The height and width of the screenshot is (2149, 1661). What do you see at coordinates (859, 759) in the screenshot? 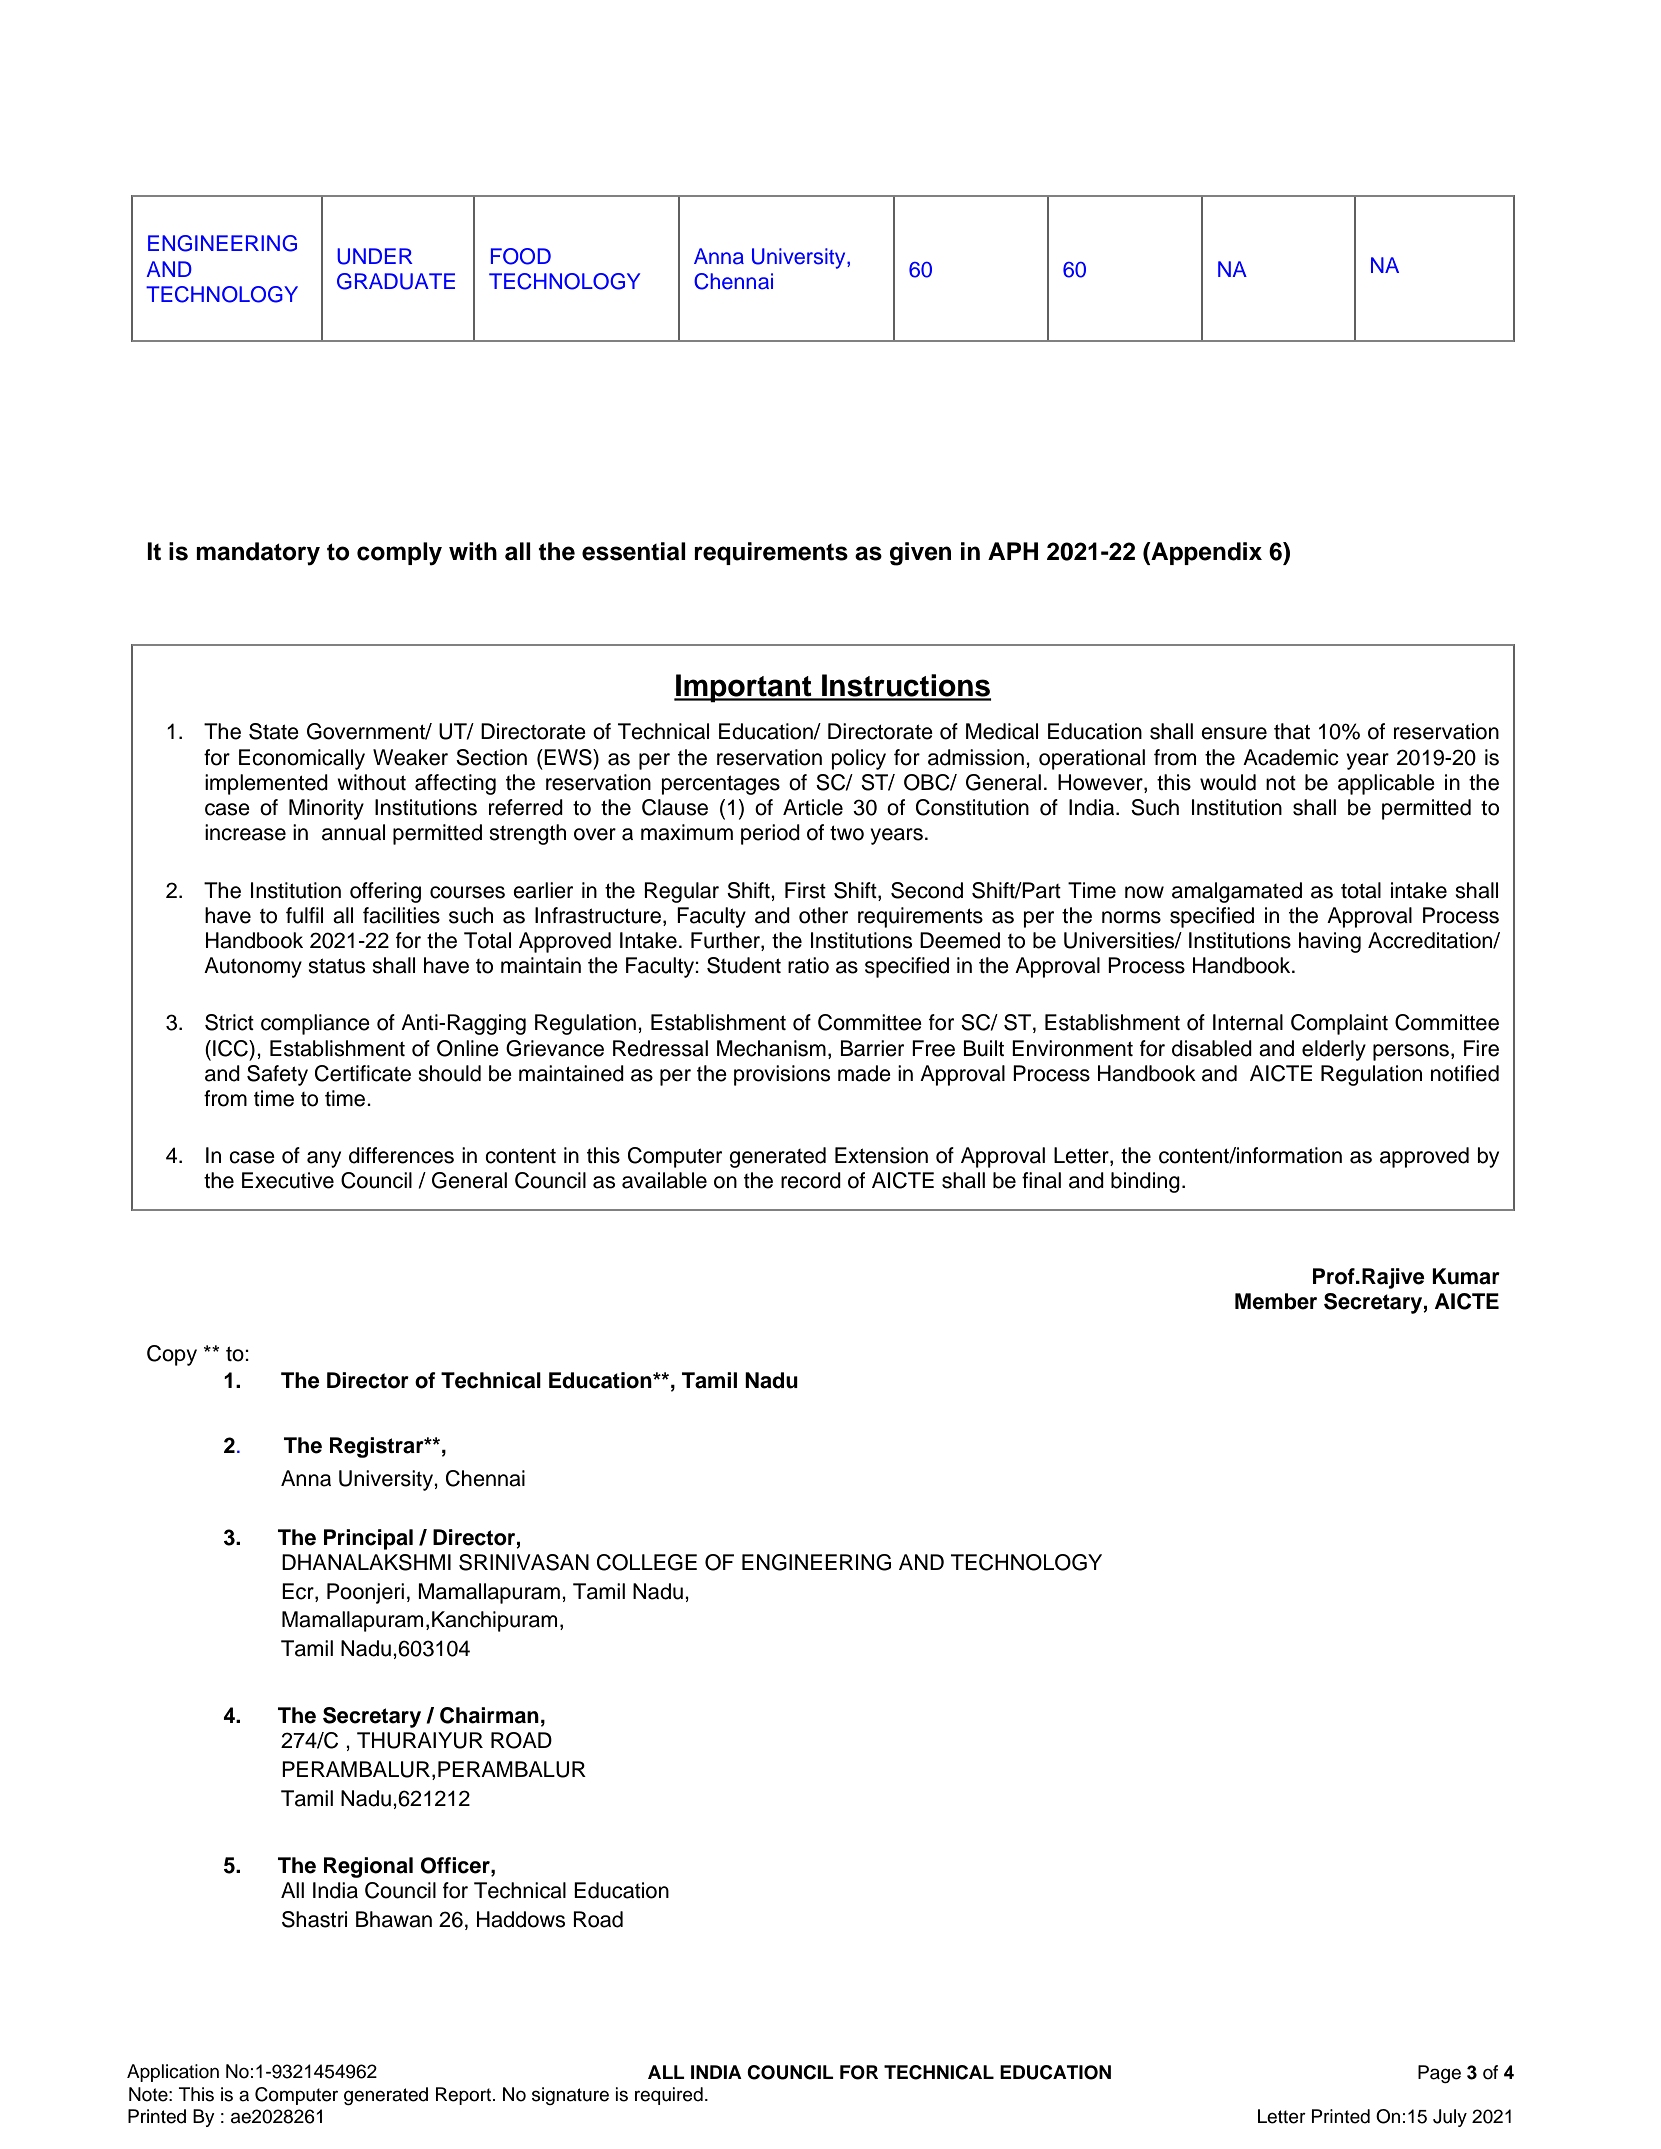
I see `policy` at bounding box center [859, 759].
